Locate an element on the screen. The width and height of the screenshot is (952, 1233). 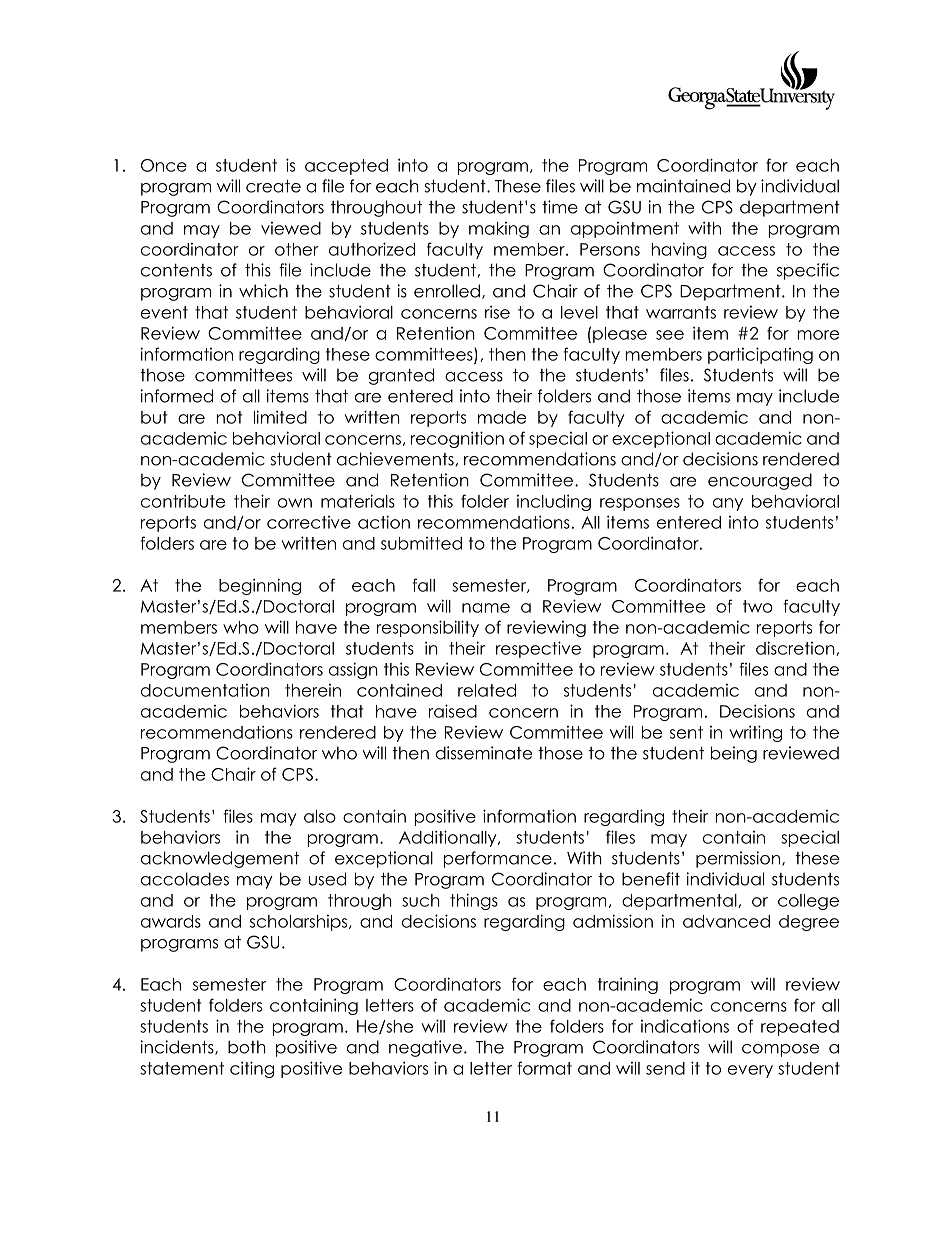
documentation is located at coordinates (205, 690).
